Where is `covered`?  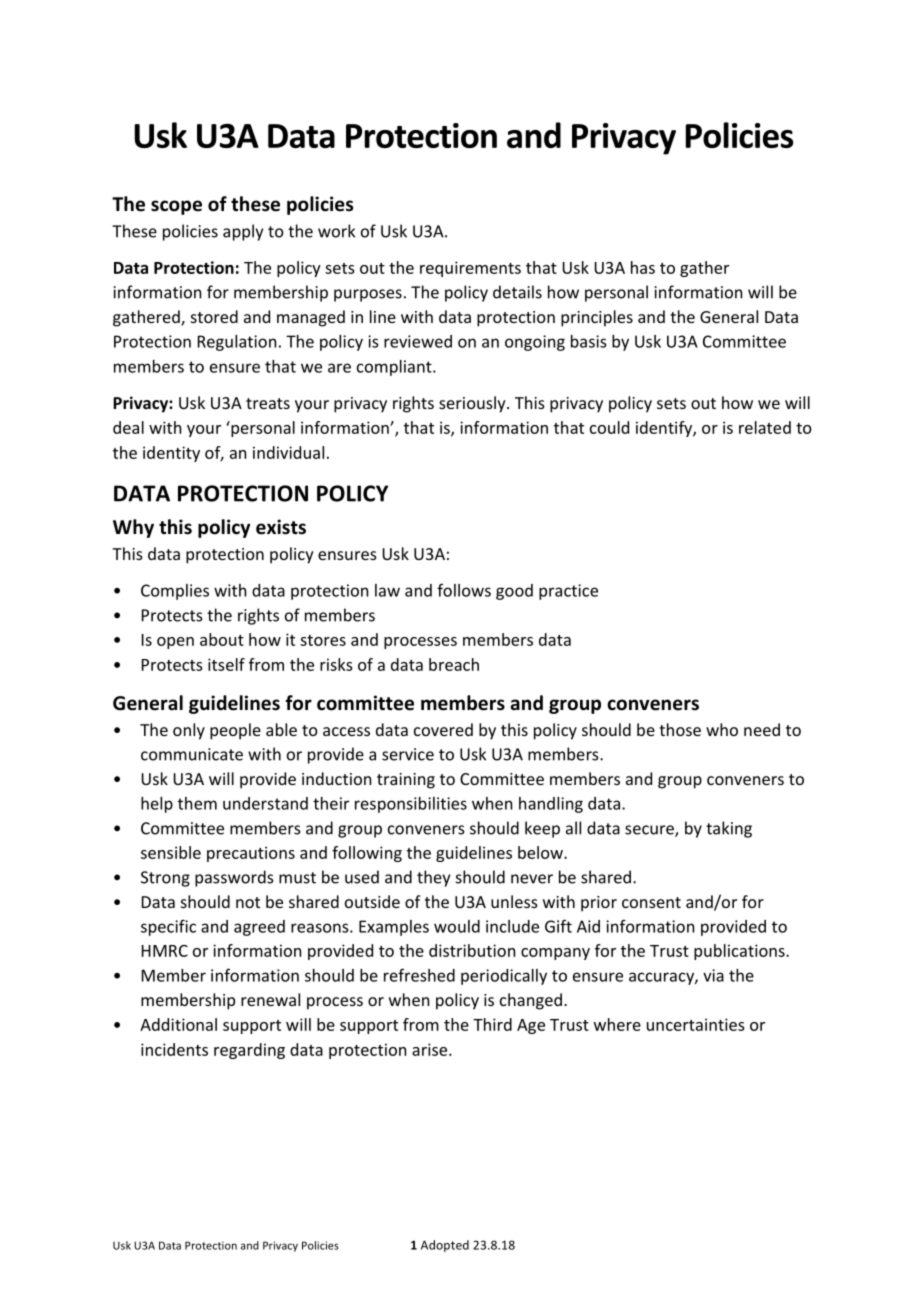 covered is located at coordinates (443, 729).
